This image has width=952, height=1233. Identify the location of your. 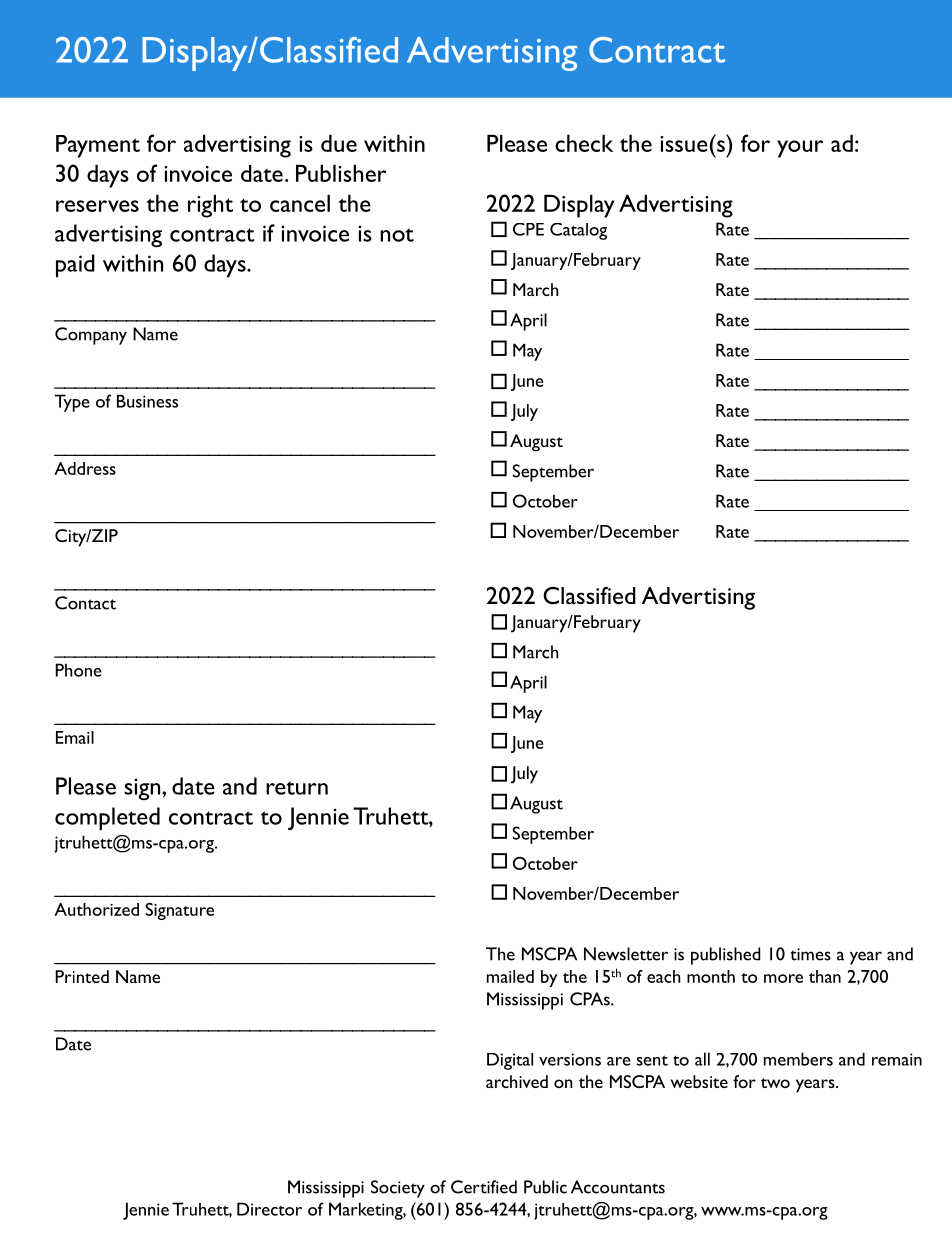
(800, 149).
